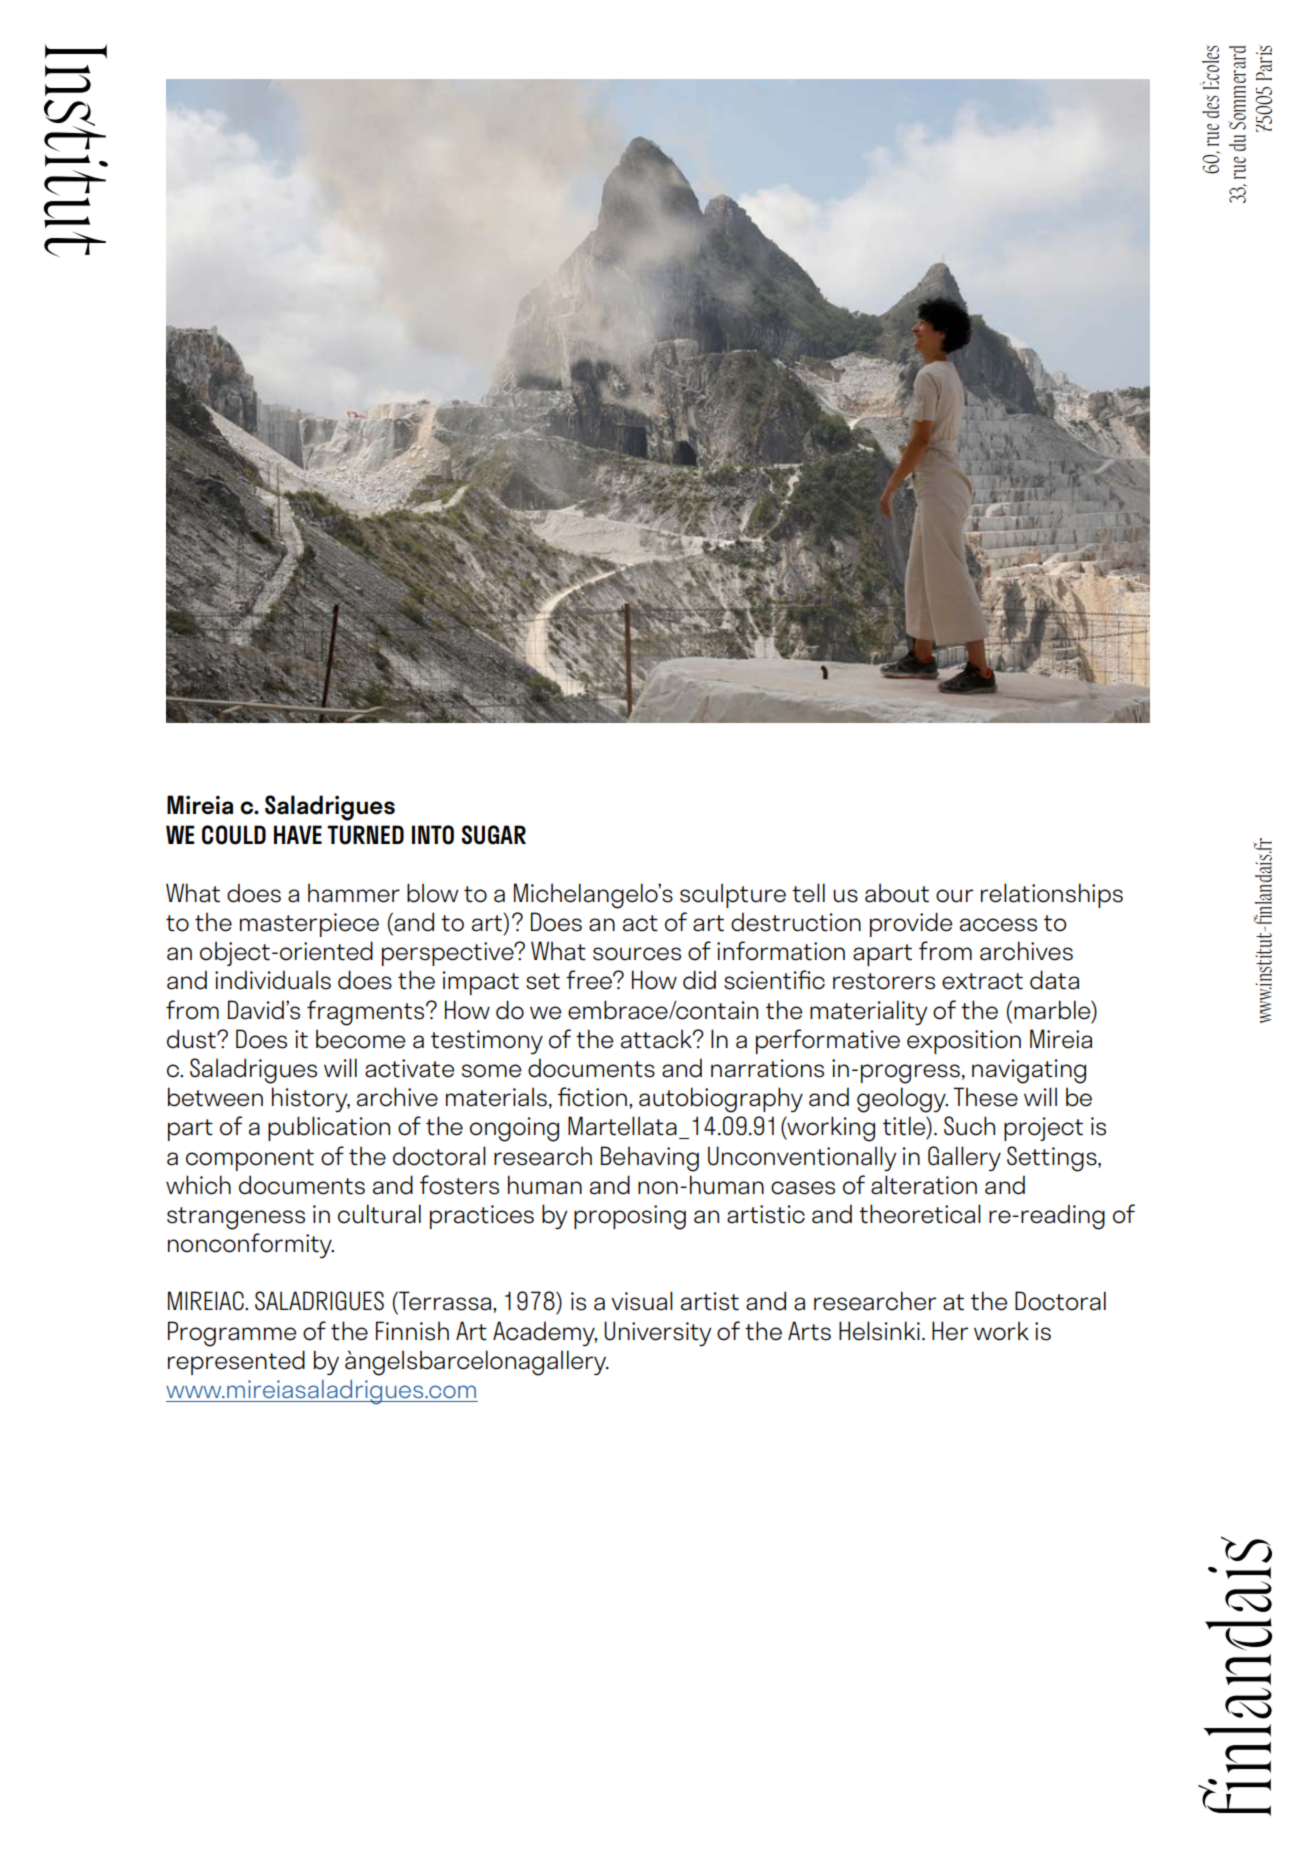 Image resolution: width=1316 pixels, height=1861 pixels. Describe the element at coordinates (982, 981) in the screenshot. I see `extract` at that location.
